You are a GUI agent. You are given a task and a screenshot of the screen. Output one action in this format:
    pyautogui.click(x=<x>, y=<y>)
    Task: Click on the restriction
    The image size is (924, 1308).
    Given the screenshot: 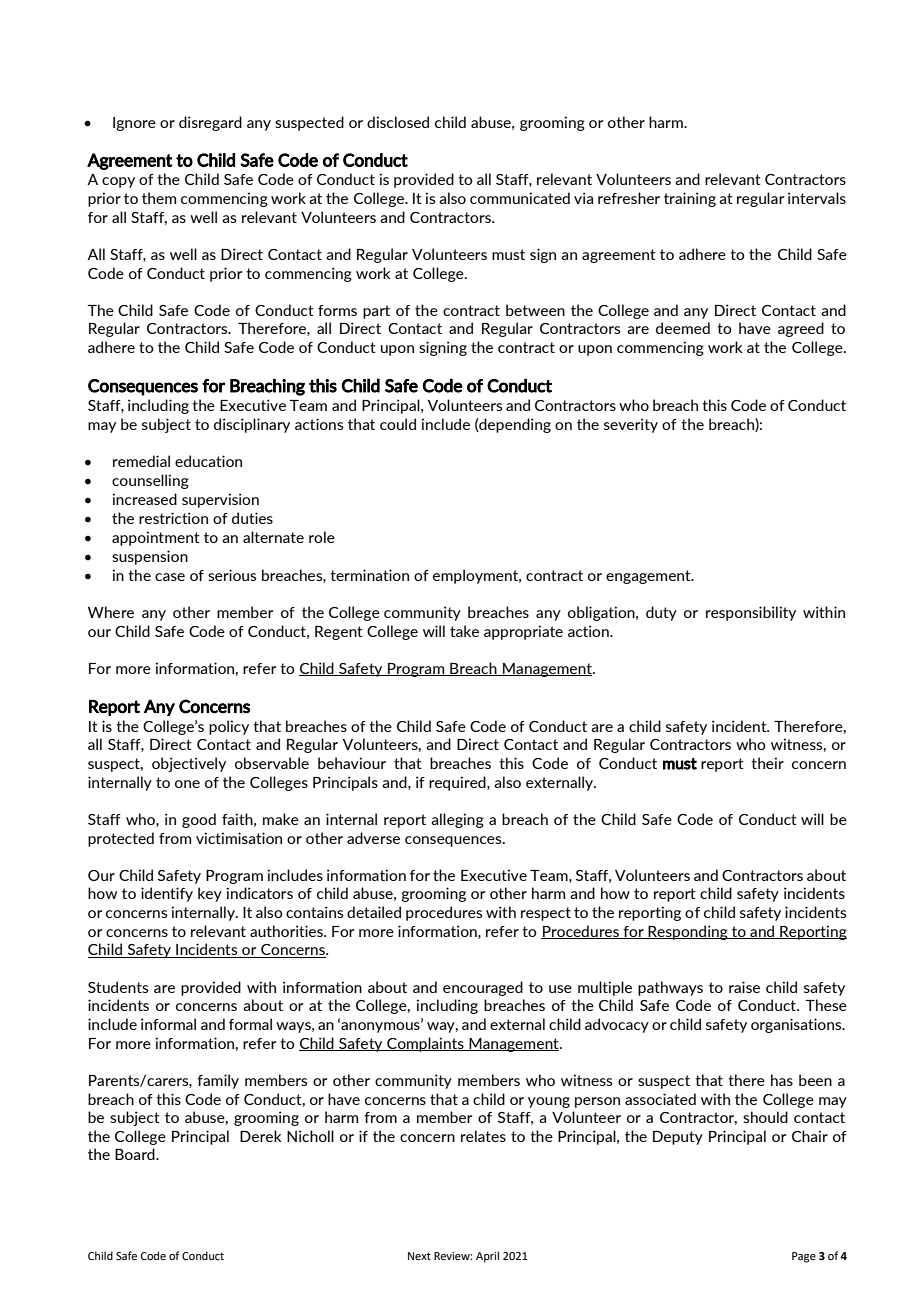 What is the action you would take?
    pyautogui.click(x=173, y=518)
